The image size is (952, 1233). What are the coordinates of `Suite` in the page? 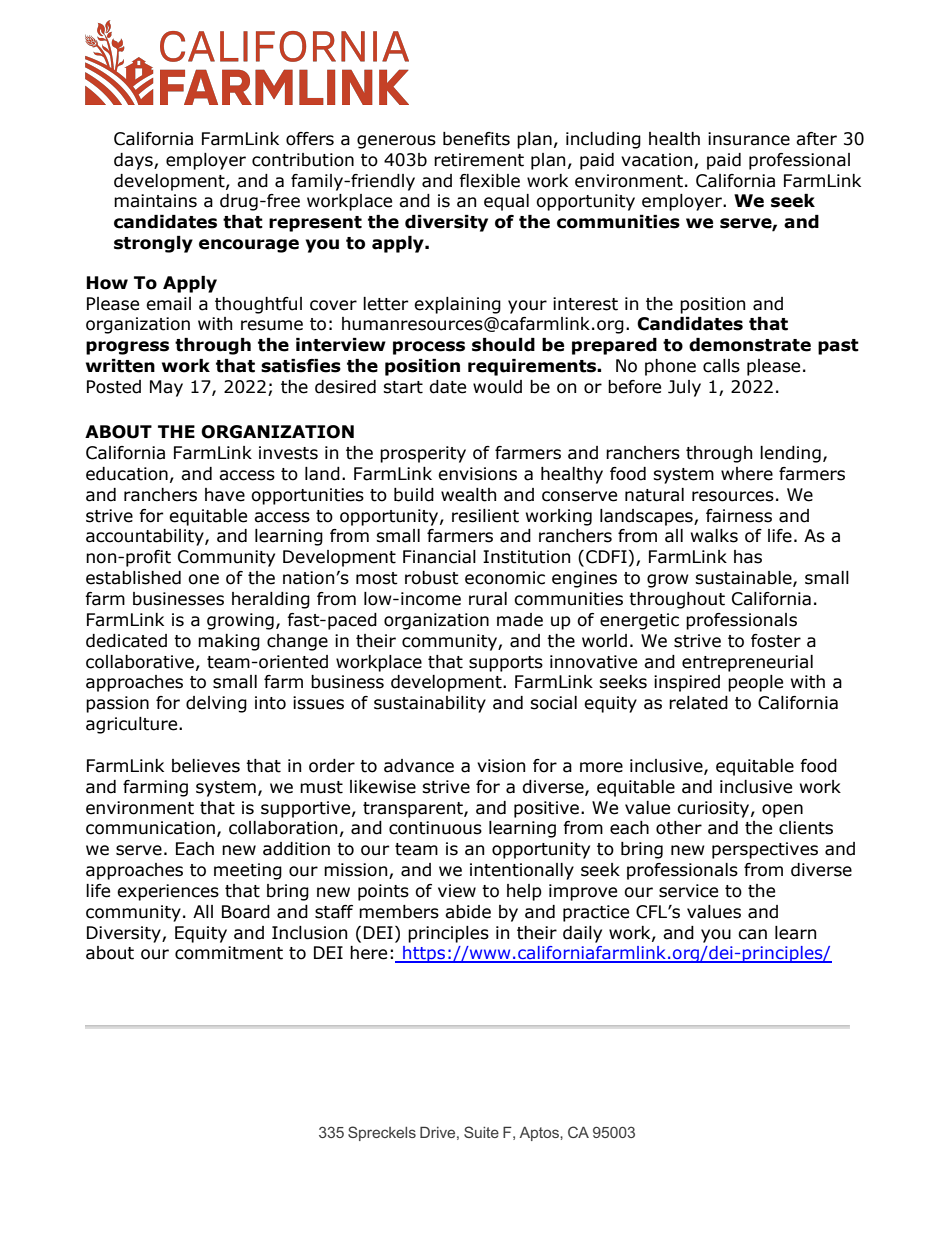 It's located at (481, 1132).
